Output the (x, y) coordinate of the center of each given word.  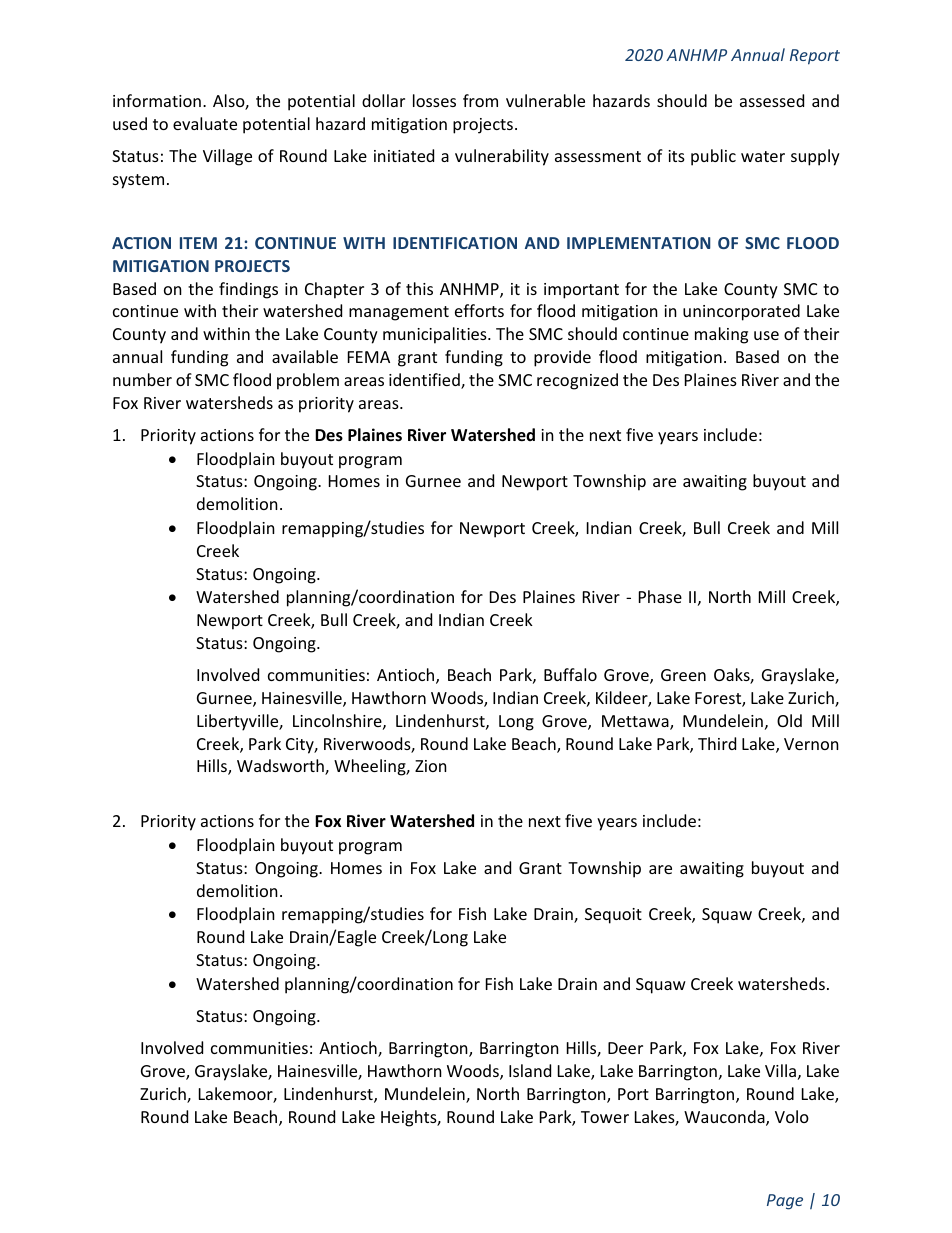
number (142, 379)
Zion (431, 766)
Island (530, 1070)
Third (717, 743)
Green (683, 675)
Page (785, 1202)
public (713, 157)
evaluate (205, 123)
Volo (792, 1116)
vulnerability (502, 157)
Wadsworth (281, 767)
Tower (605, 1117)
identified (425, 381)
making (721, 335)
